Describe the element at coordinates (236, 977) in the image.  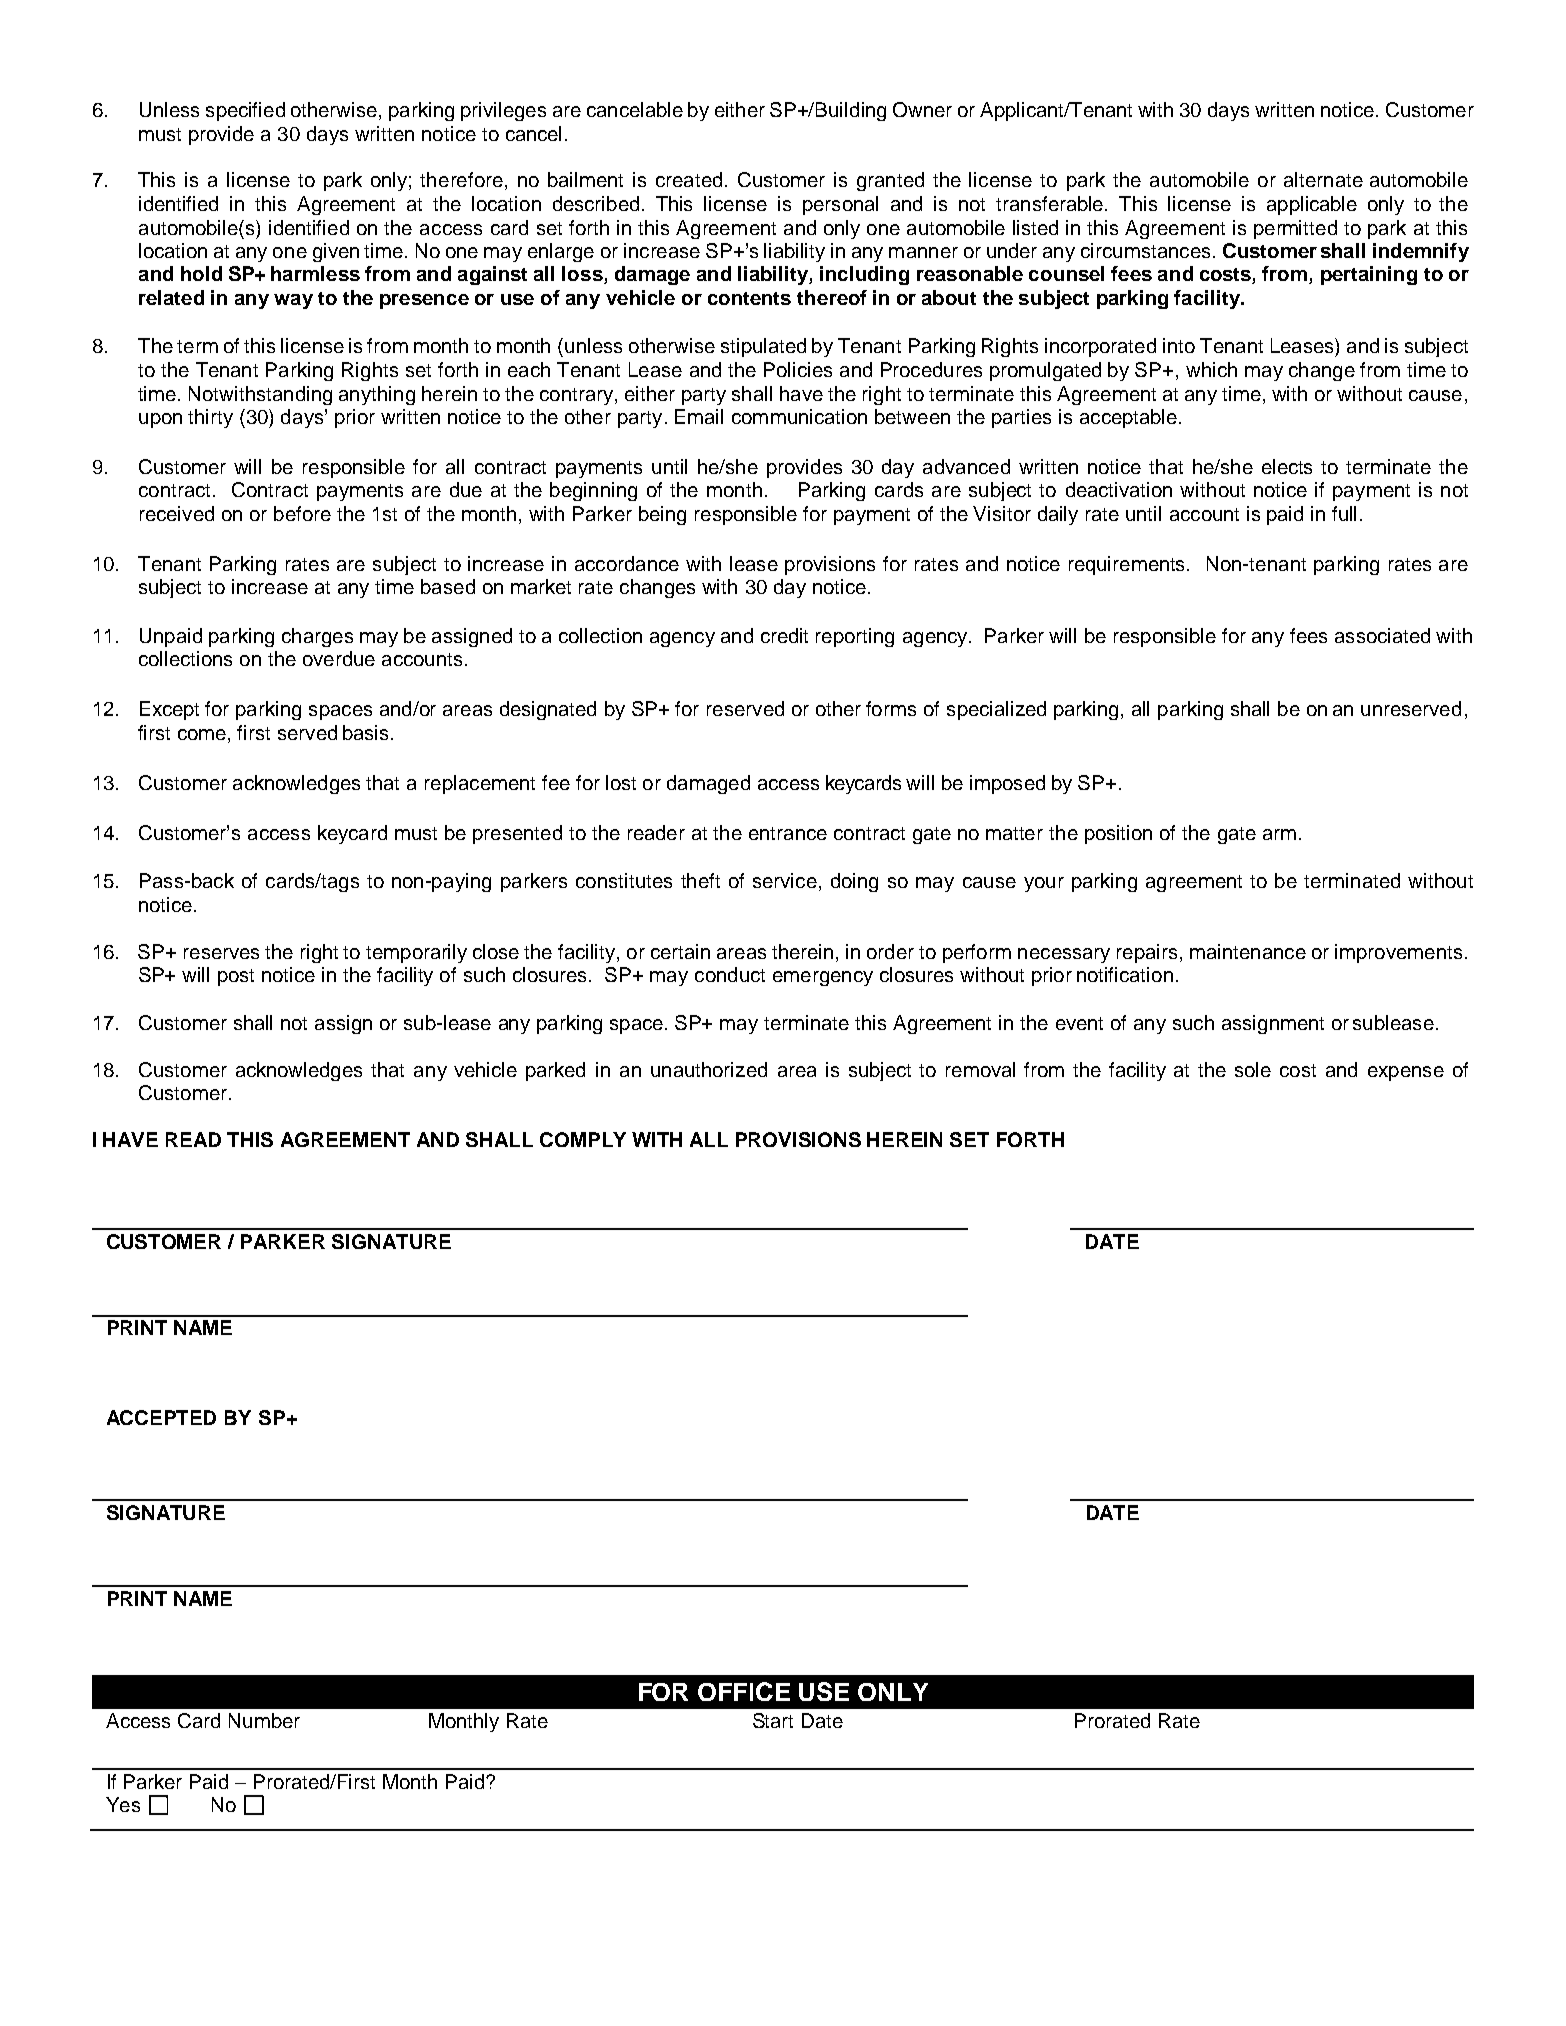
I see `post` at that location.
